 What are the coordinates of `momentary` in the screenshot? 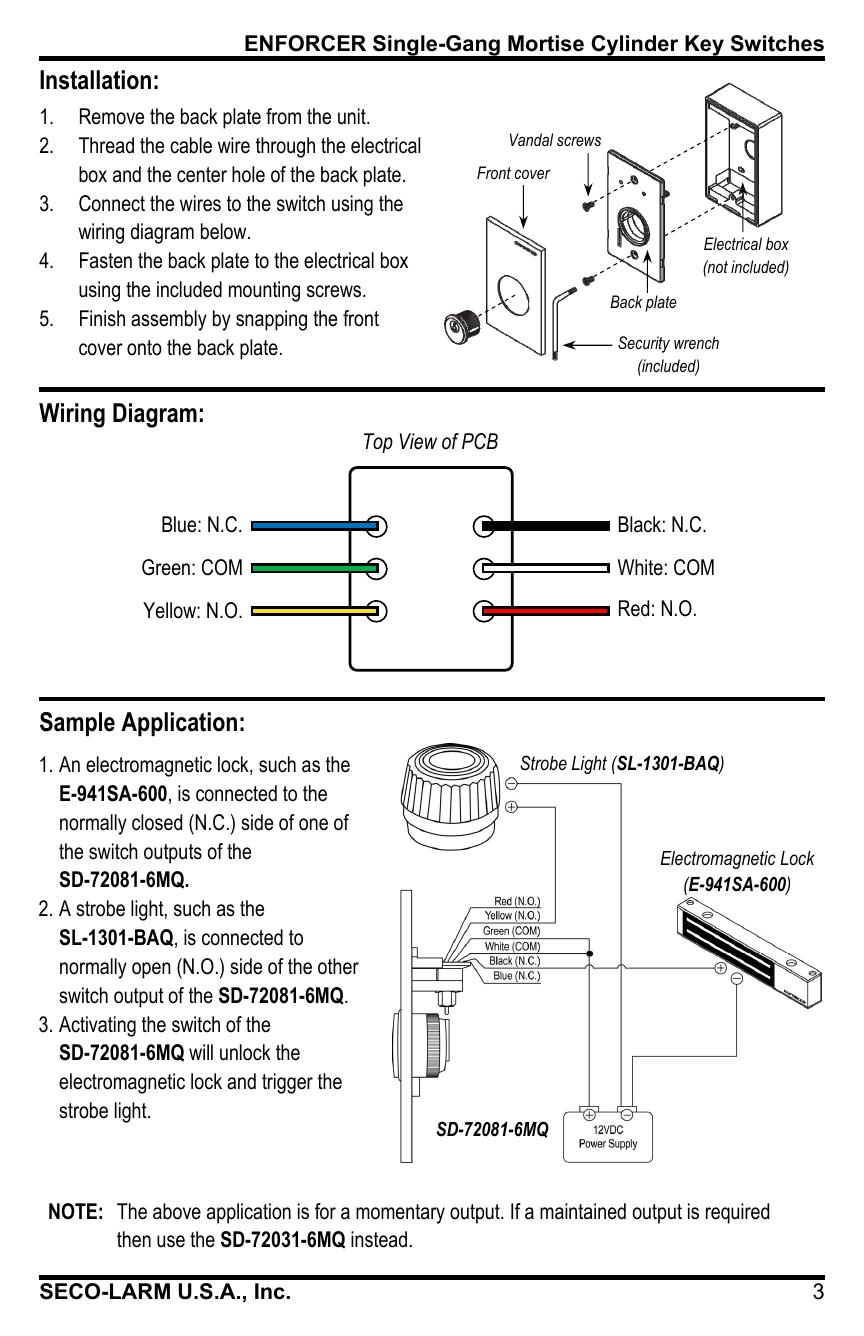 It's located at (400, 1214).
